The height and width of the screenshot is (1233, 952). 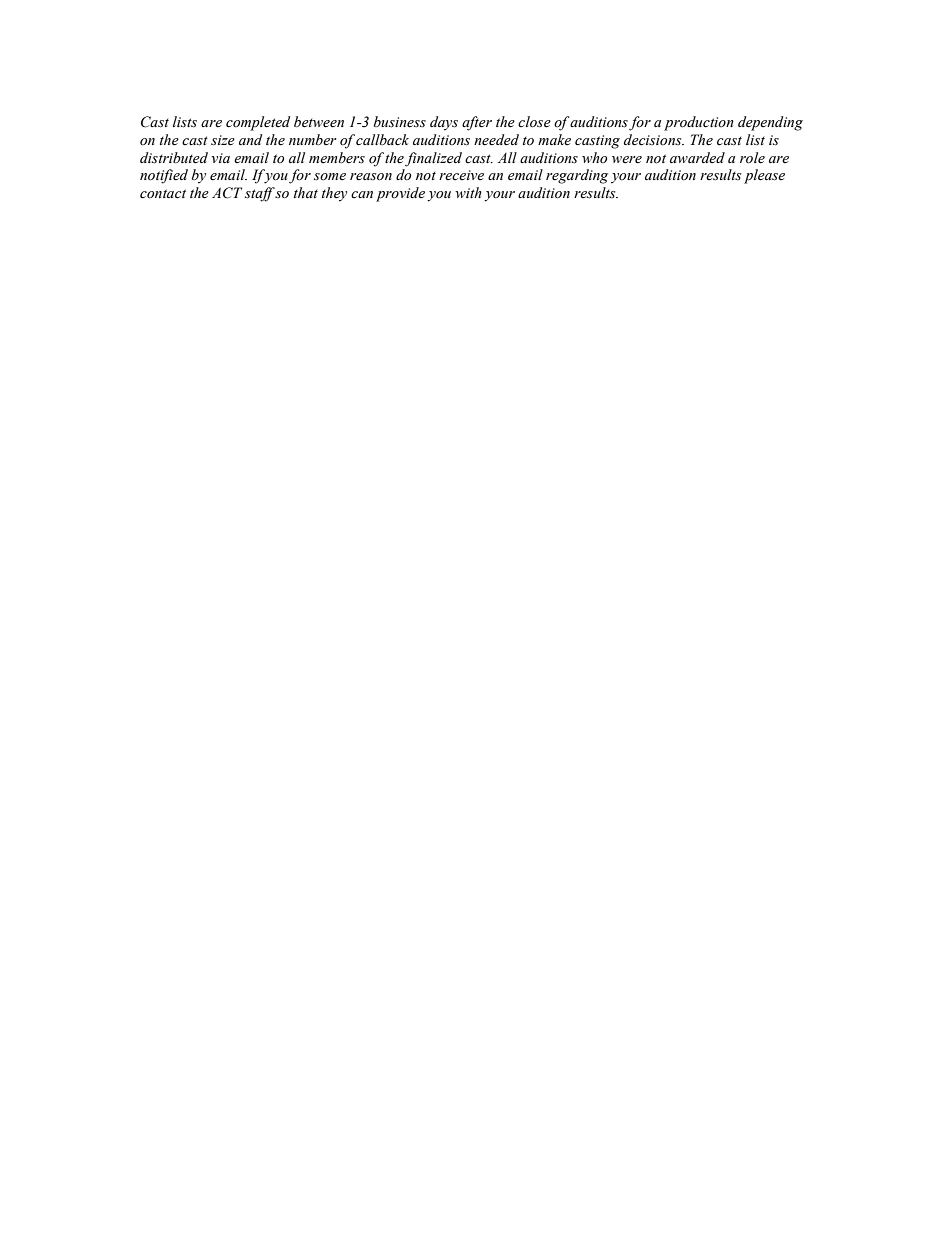 What do you see at coordinates (764, 176) in the screenshot?
I see `please` at bounding box center [764, 176].
